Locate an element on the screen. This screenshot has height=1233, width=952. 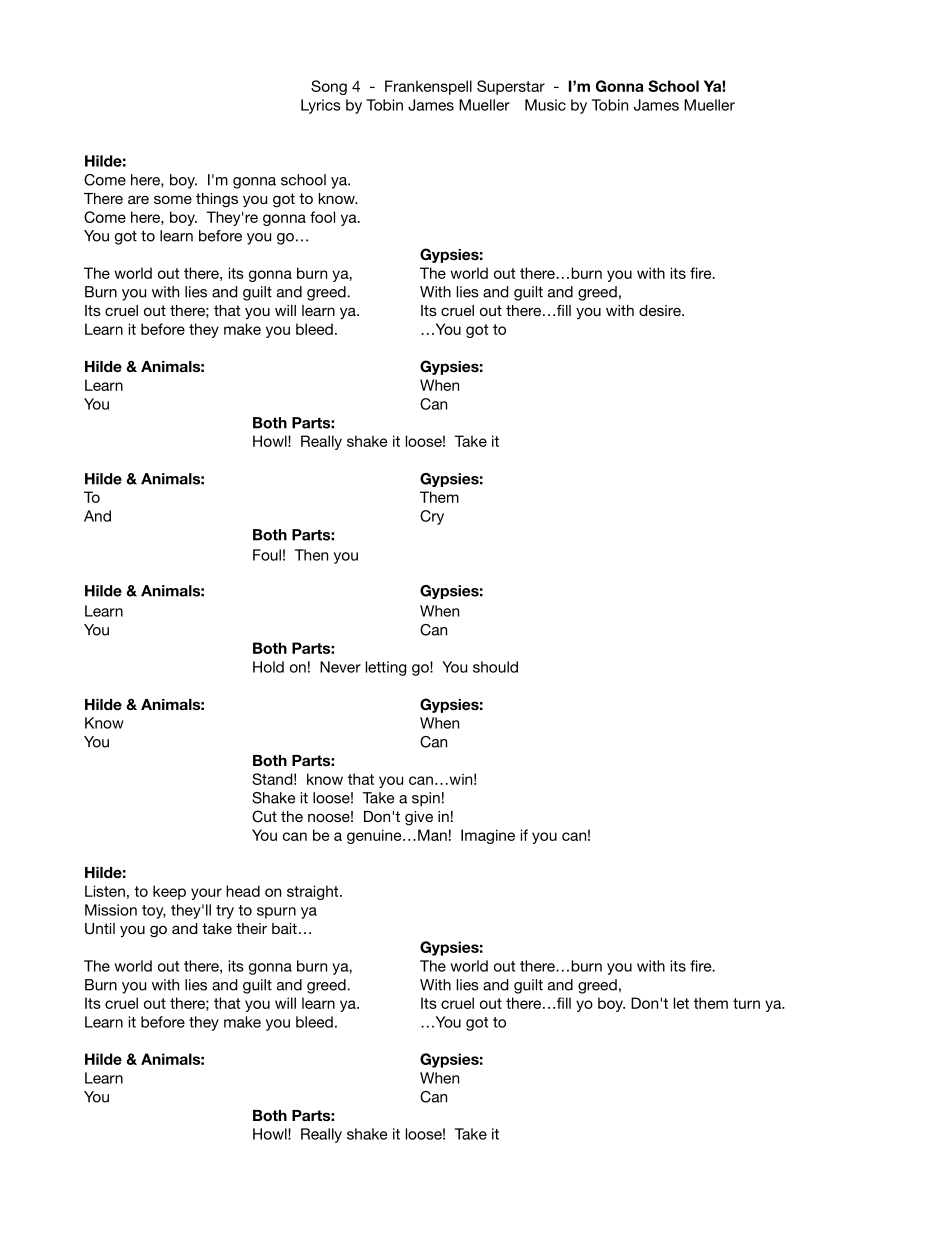
Foul is located at coordinates (267, 555).
